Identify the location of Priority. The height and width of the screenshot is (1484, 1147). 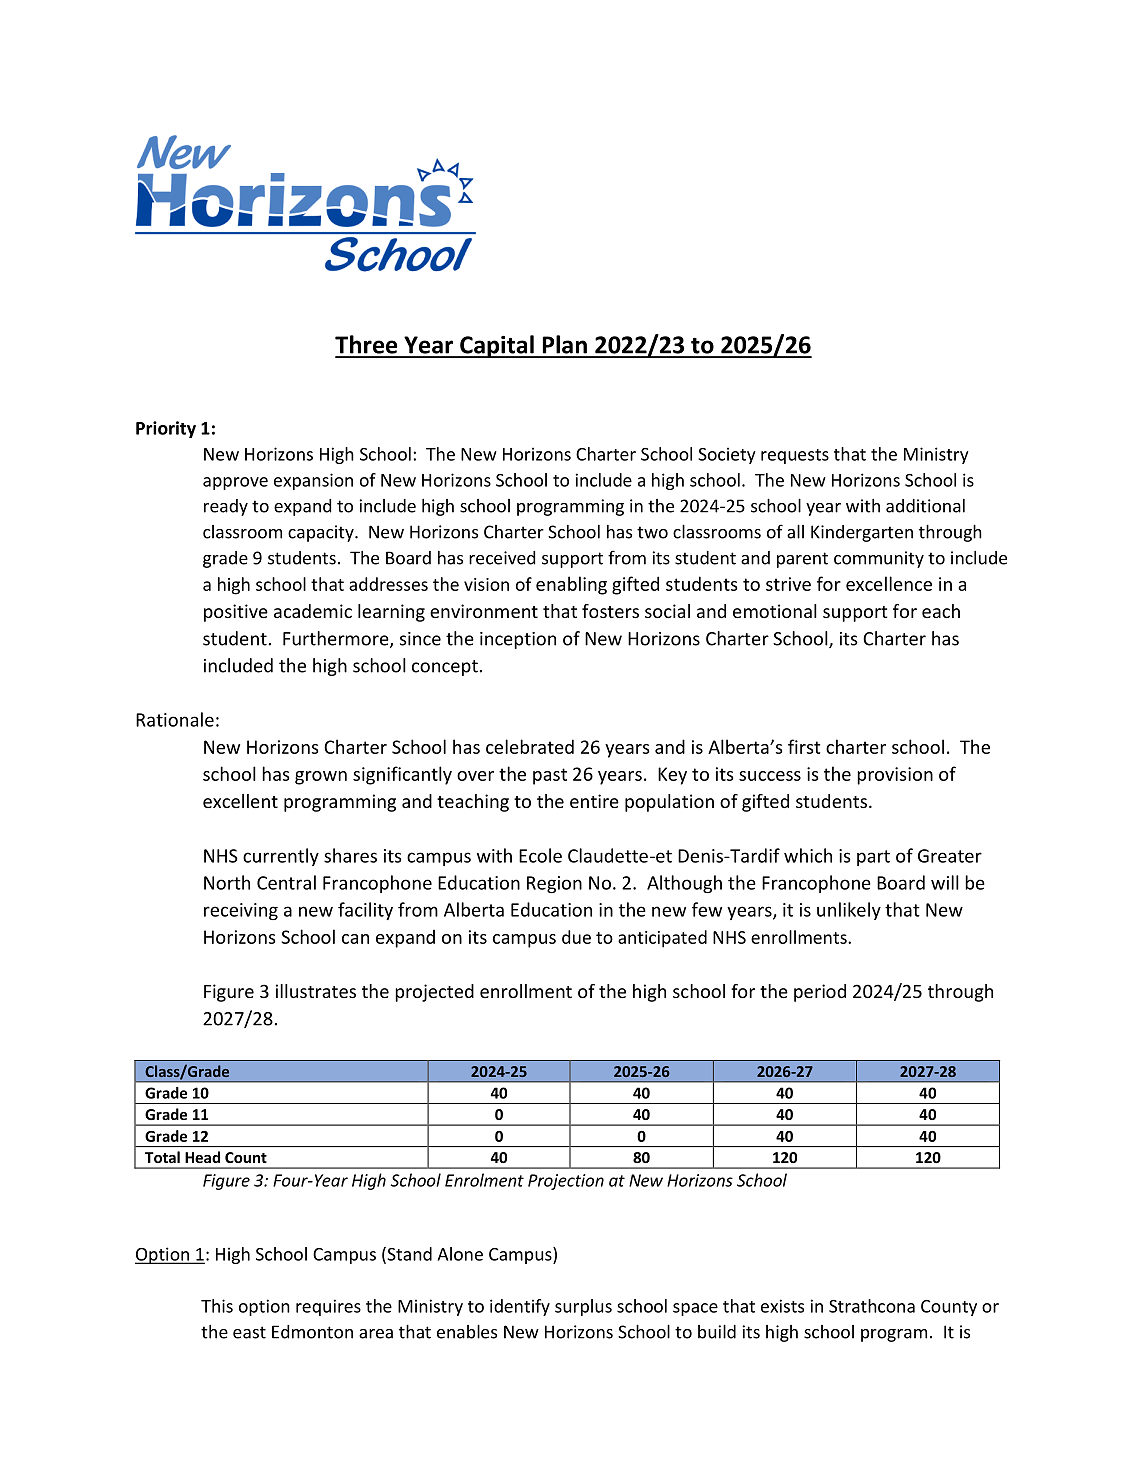
(166, 429).
